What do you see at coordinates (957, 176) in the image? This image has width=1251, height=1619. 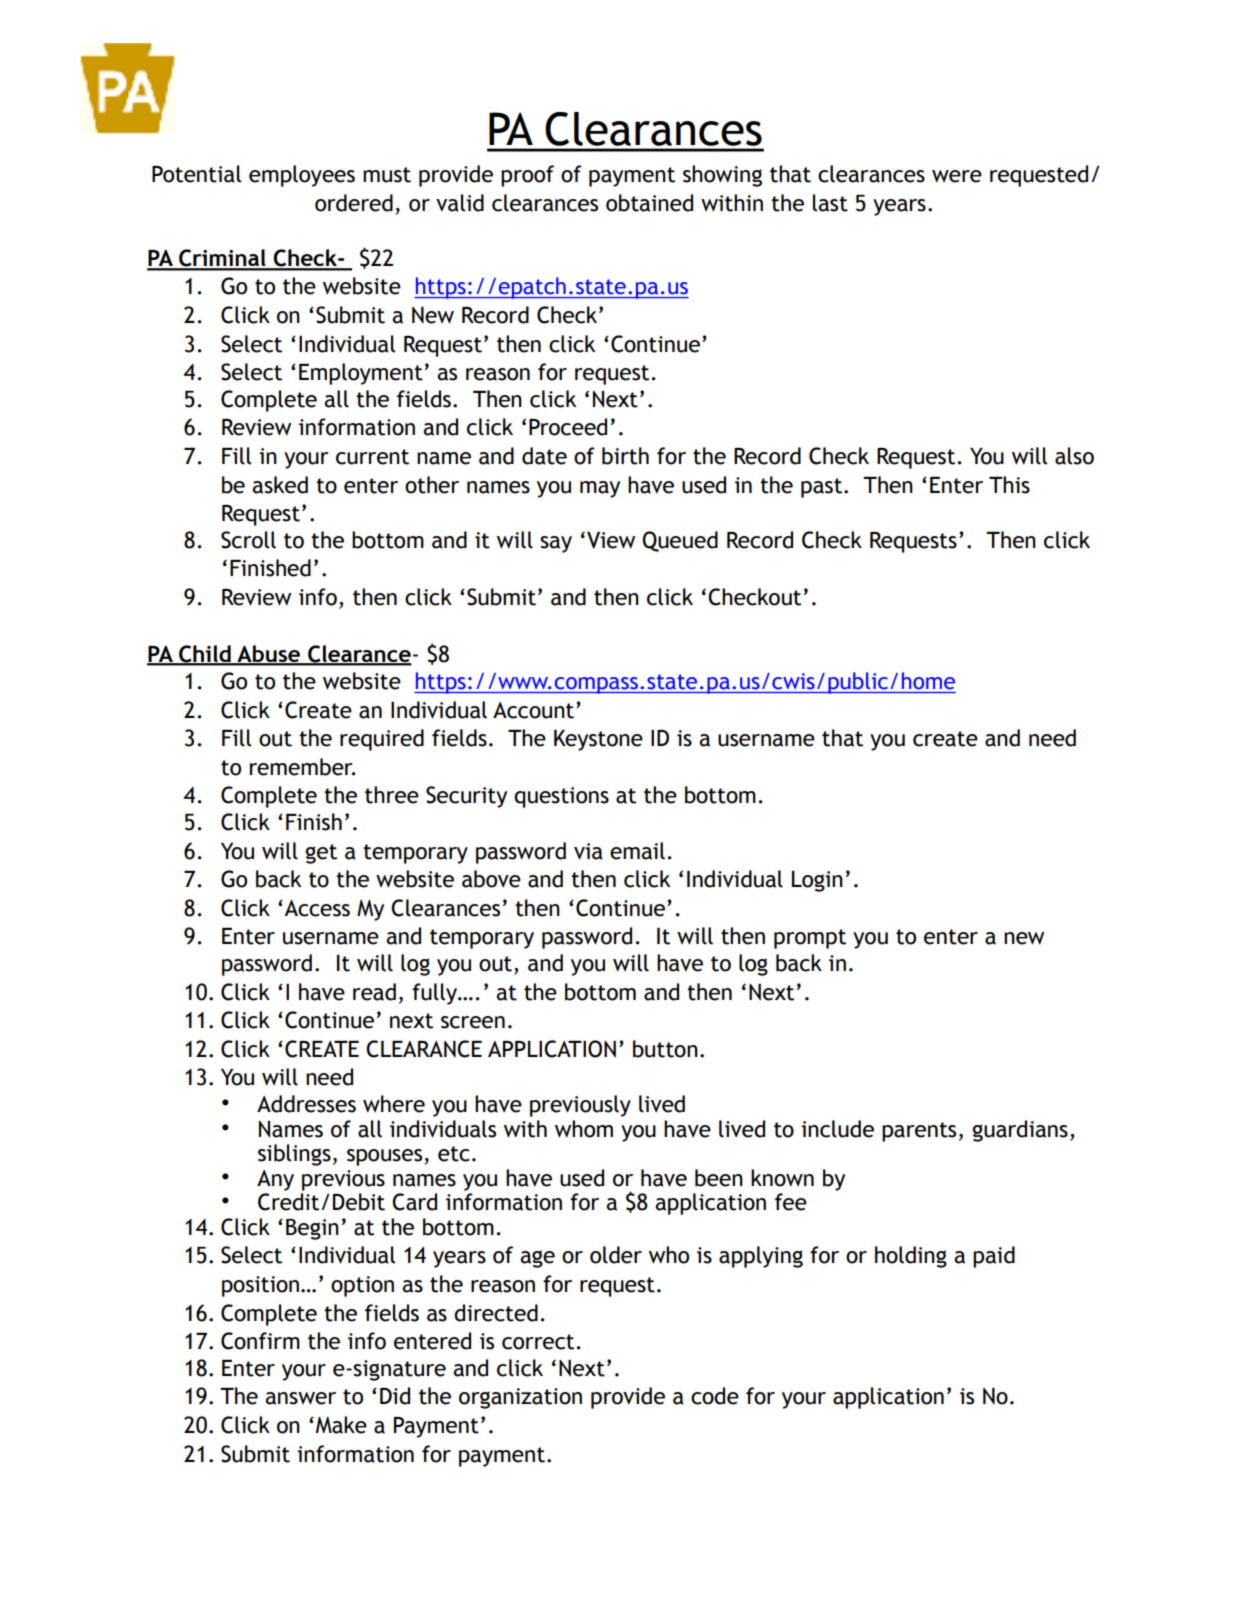 I see `were` at bounding box center [957, 176].
